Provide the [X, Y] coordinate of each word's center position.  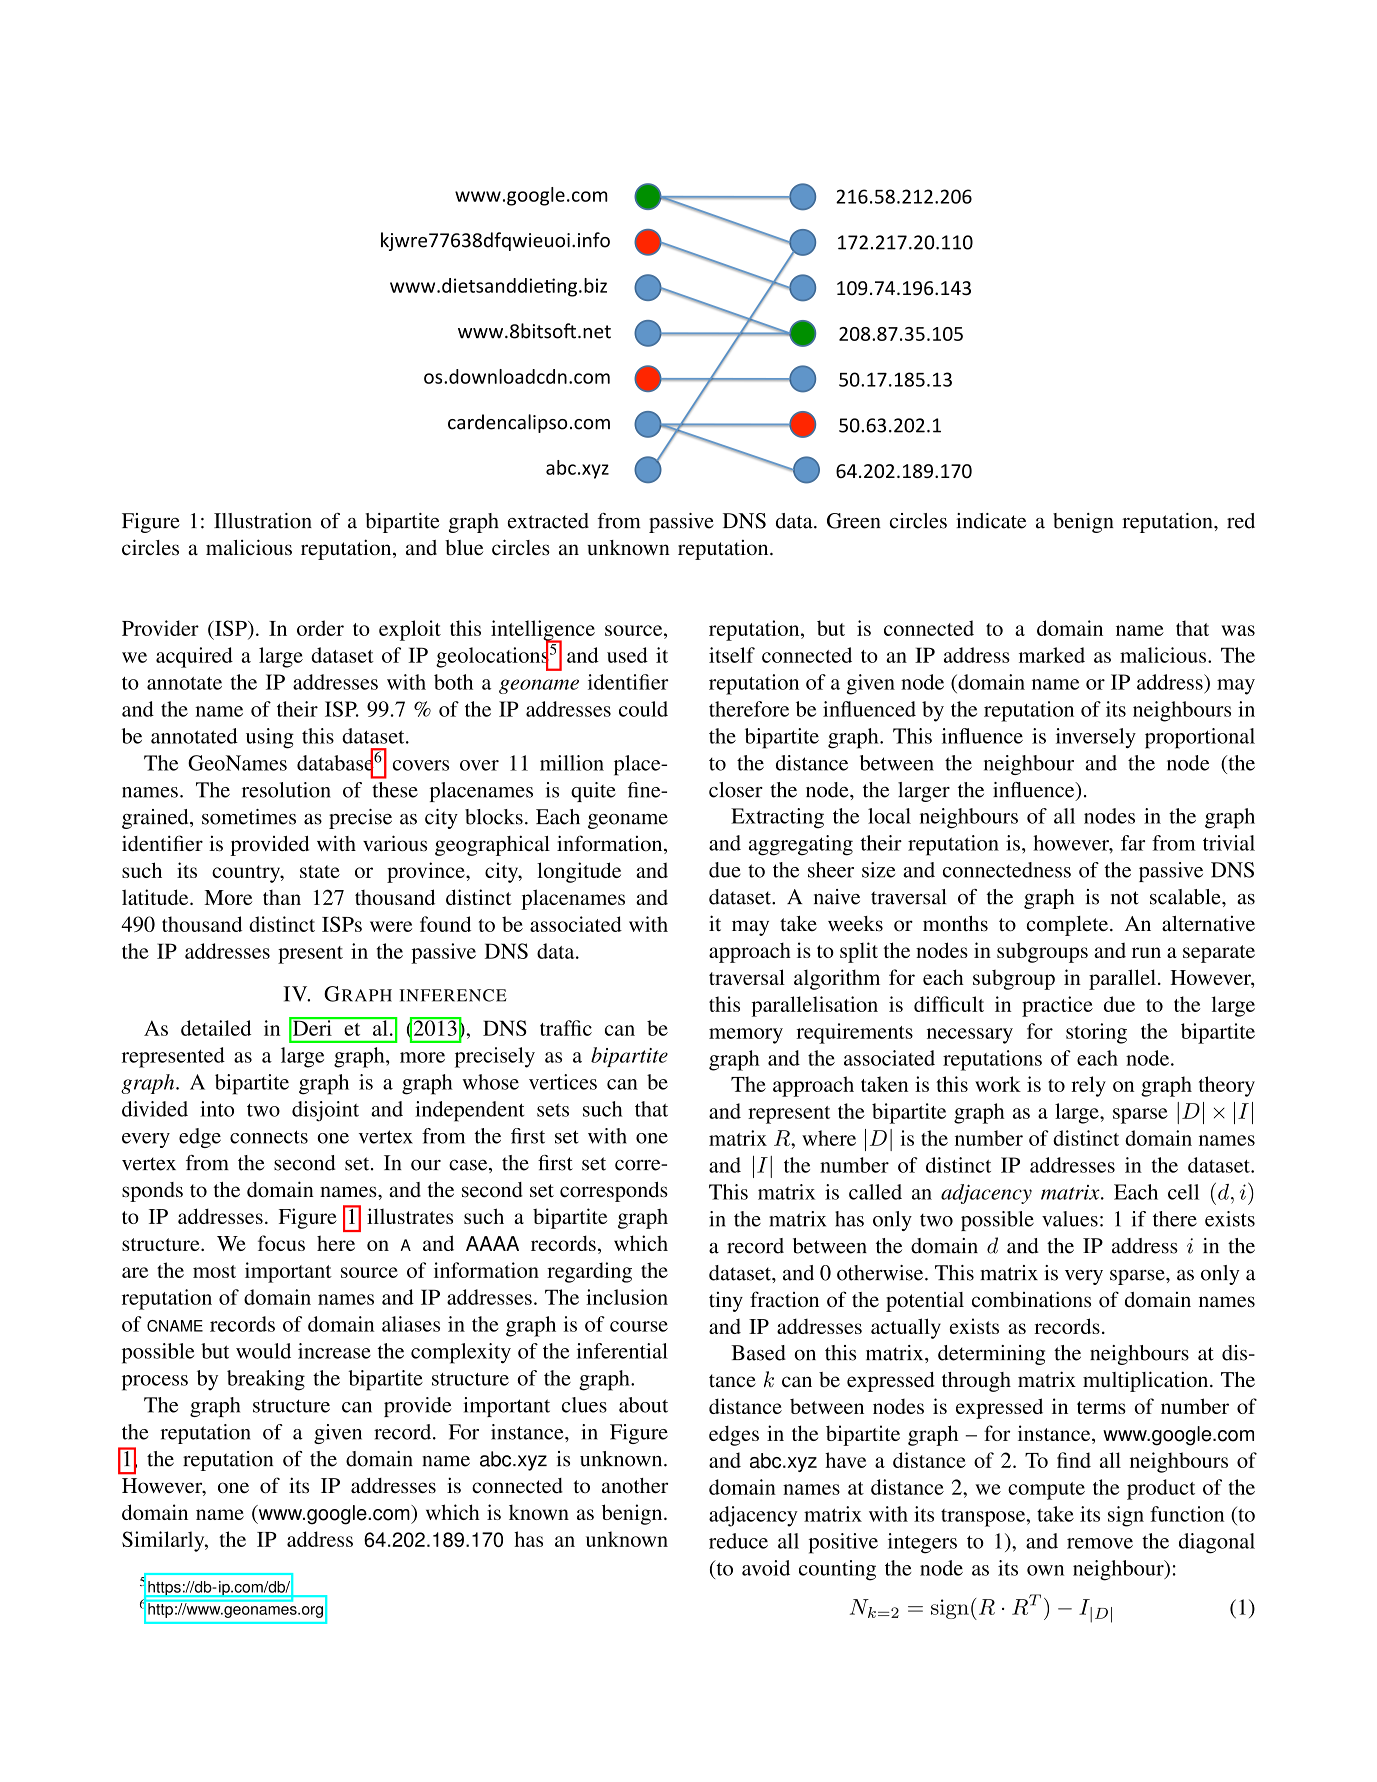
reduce [738, 1541]
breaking [266, 1380]
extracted [548, 521]
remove [1100, 1543]
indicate [991, 521]
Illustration [263, 521]
